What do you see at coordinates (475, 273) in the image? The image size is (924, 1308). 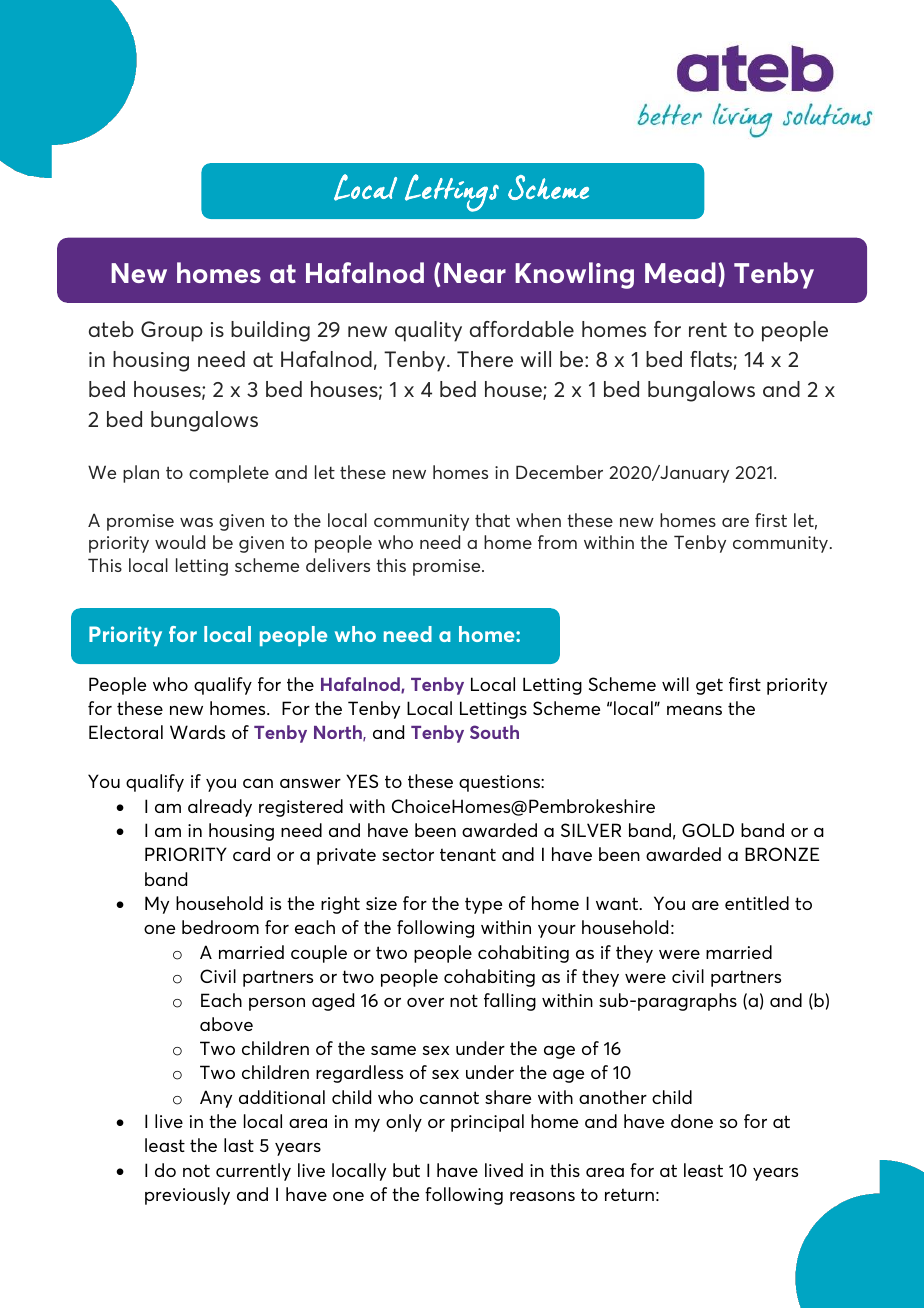 I see `Near` at bounding box center [475, 273].
